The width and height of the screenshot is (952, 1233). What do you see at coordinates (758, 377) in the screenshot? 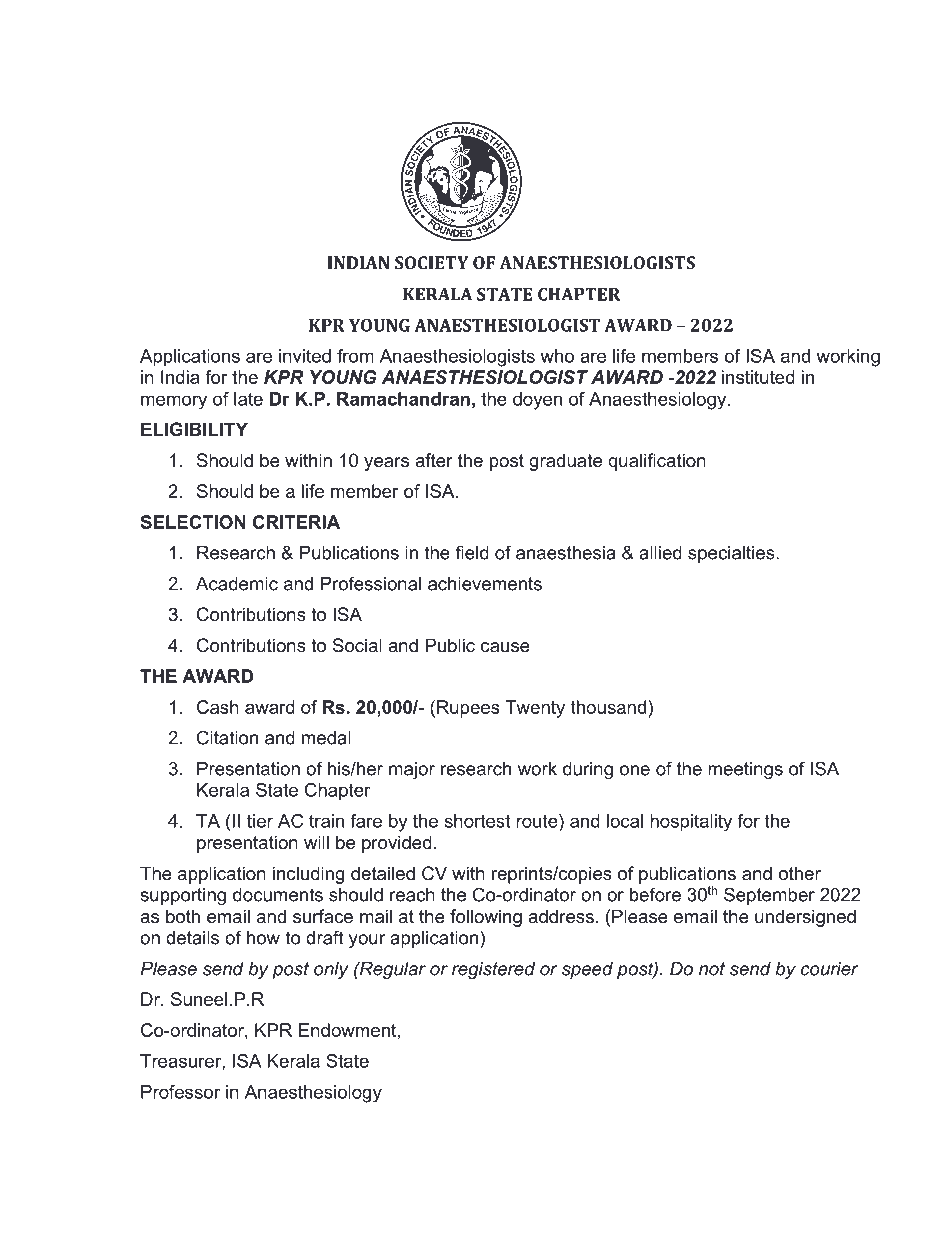
I see `instituted` at bounding box center [758, 377].
